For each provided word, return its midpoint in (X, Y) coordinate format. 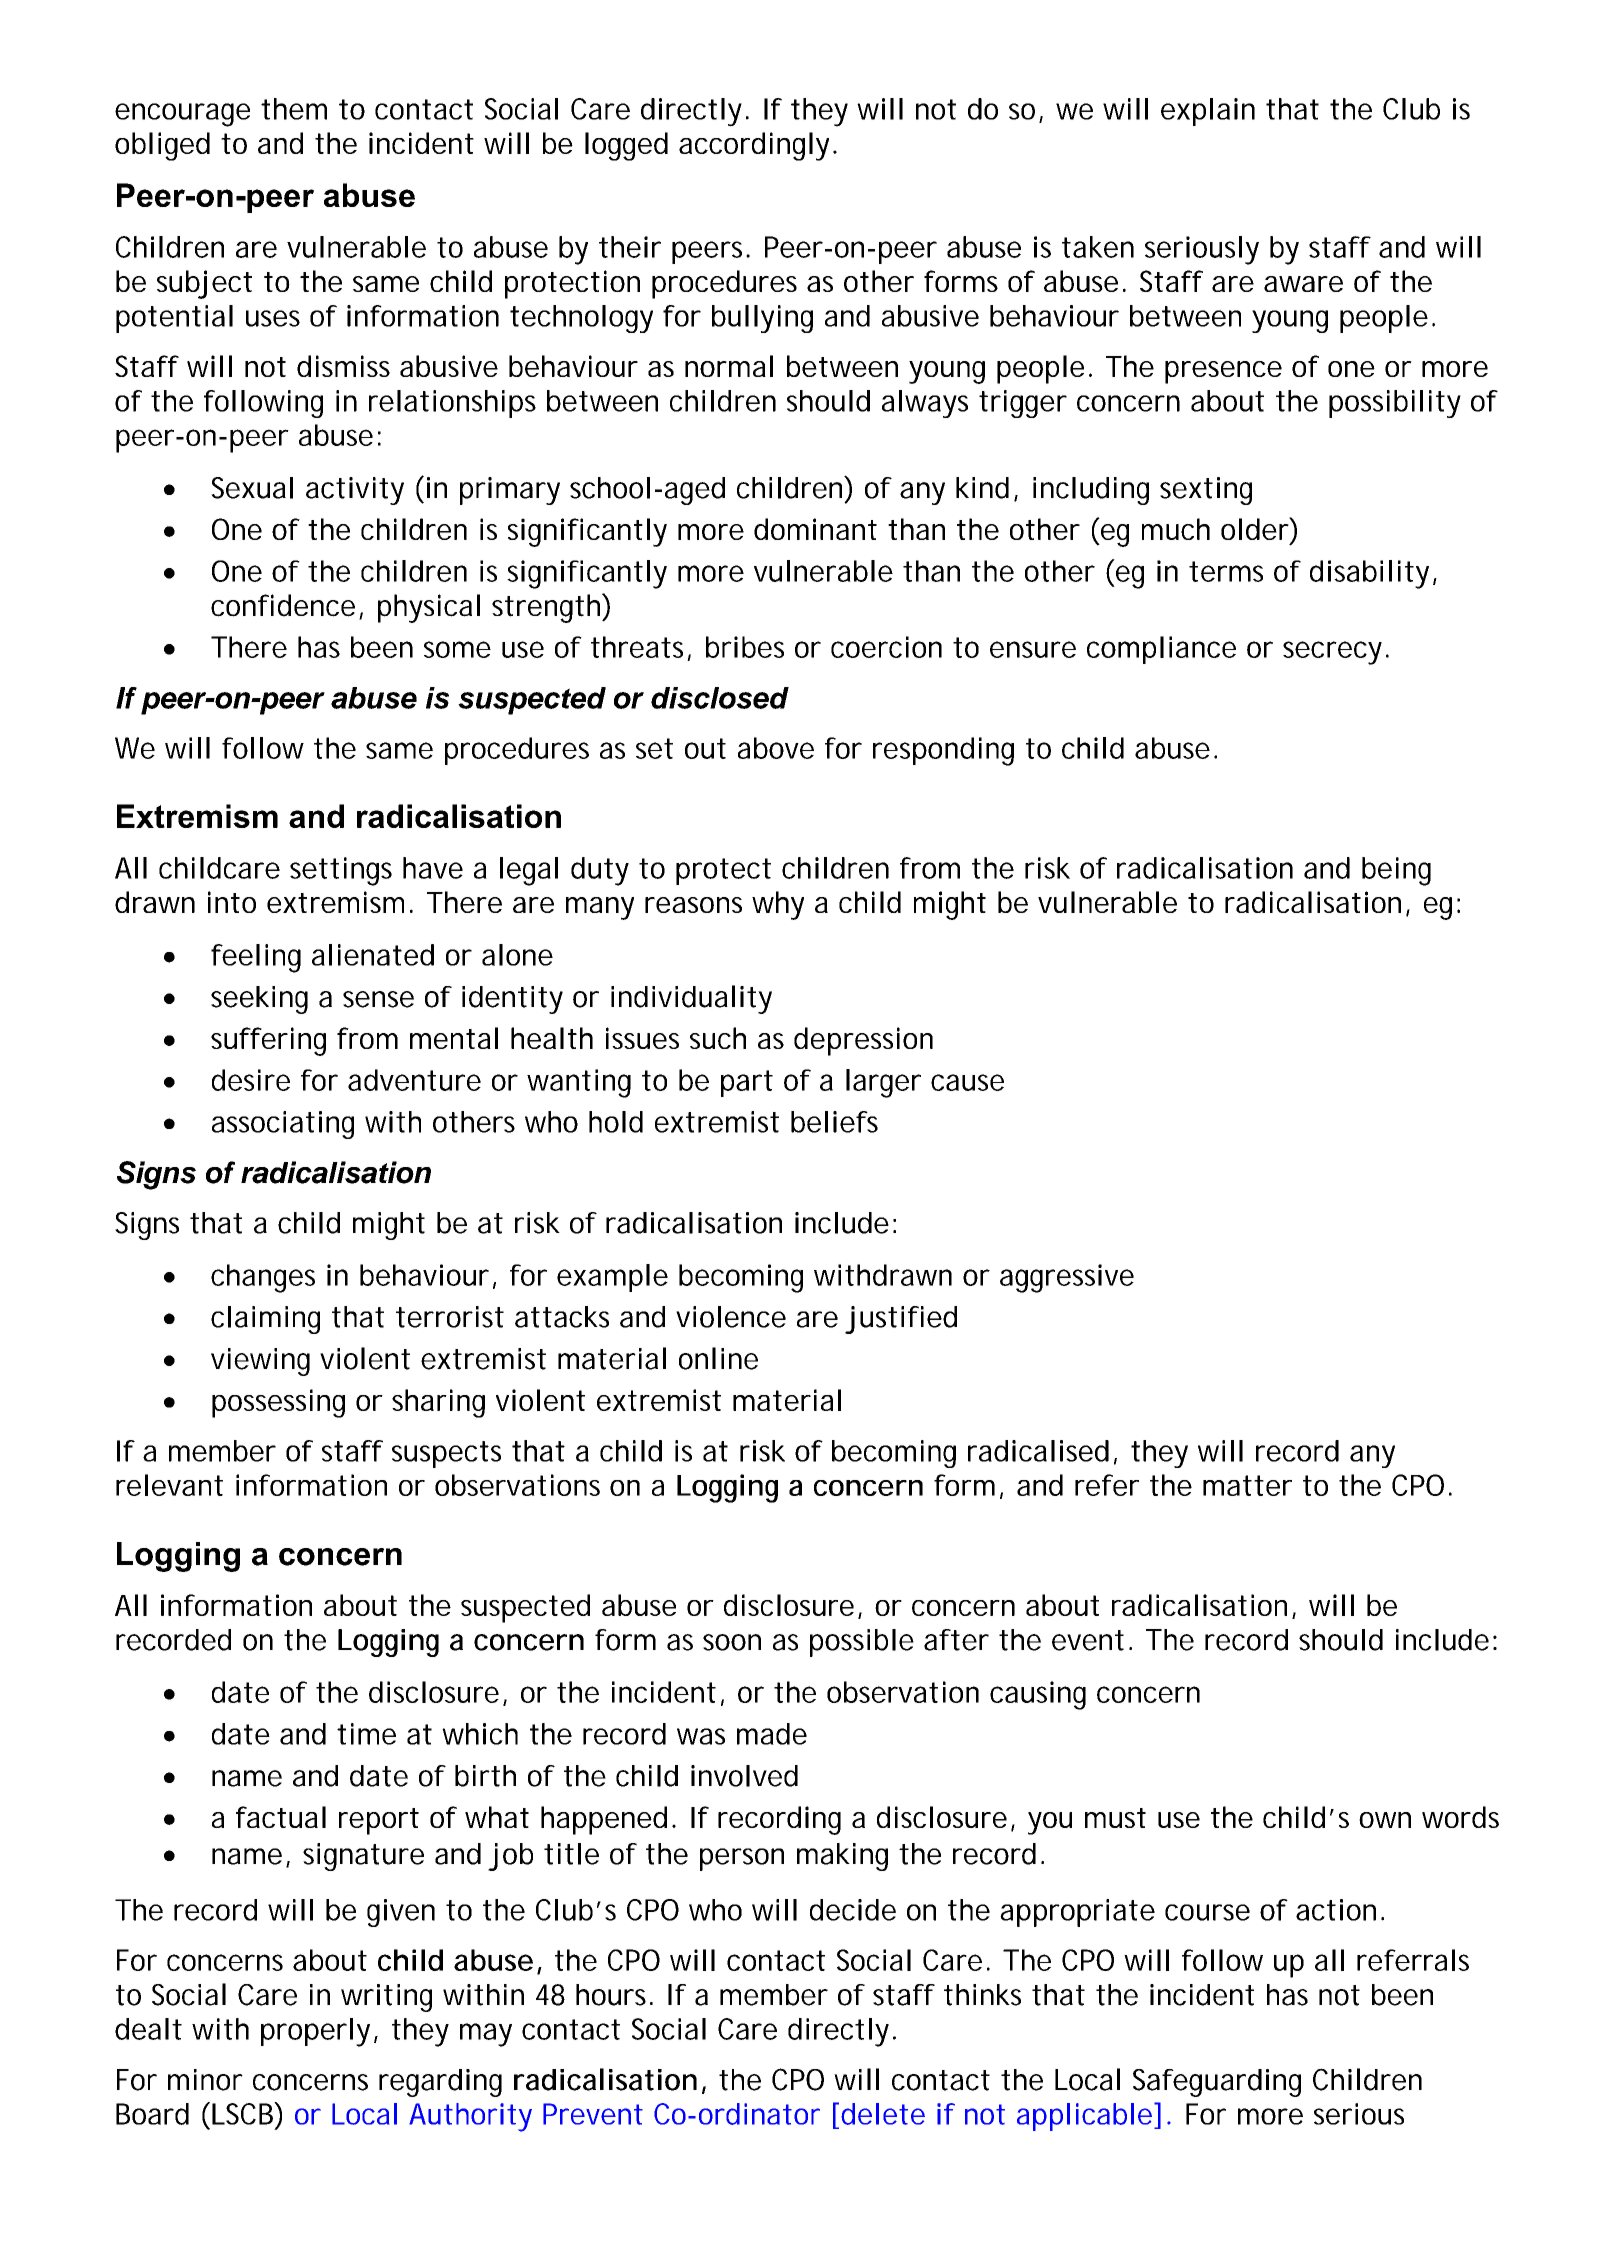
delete (883, 2114)
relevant (169, 1485)
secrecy (1332, 653)
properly (315, 2032)
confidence (283, 605)
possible (862, 1643)
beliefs (834, 1122)
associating (283, 1125)
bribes (745, 647)
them (294, 109)
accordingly (754, 146)
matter (1247, 1485)
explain (1208, 112)
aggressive (1067, 1278)
